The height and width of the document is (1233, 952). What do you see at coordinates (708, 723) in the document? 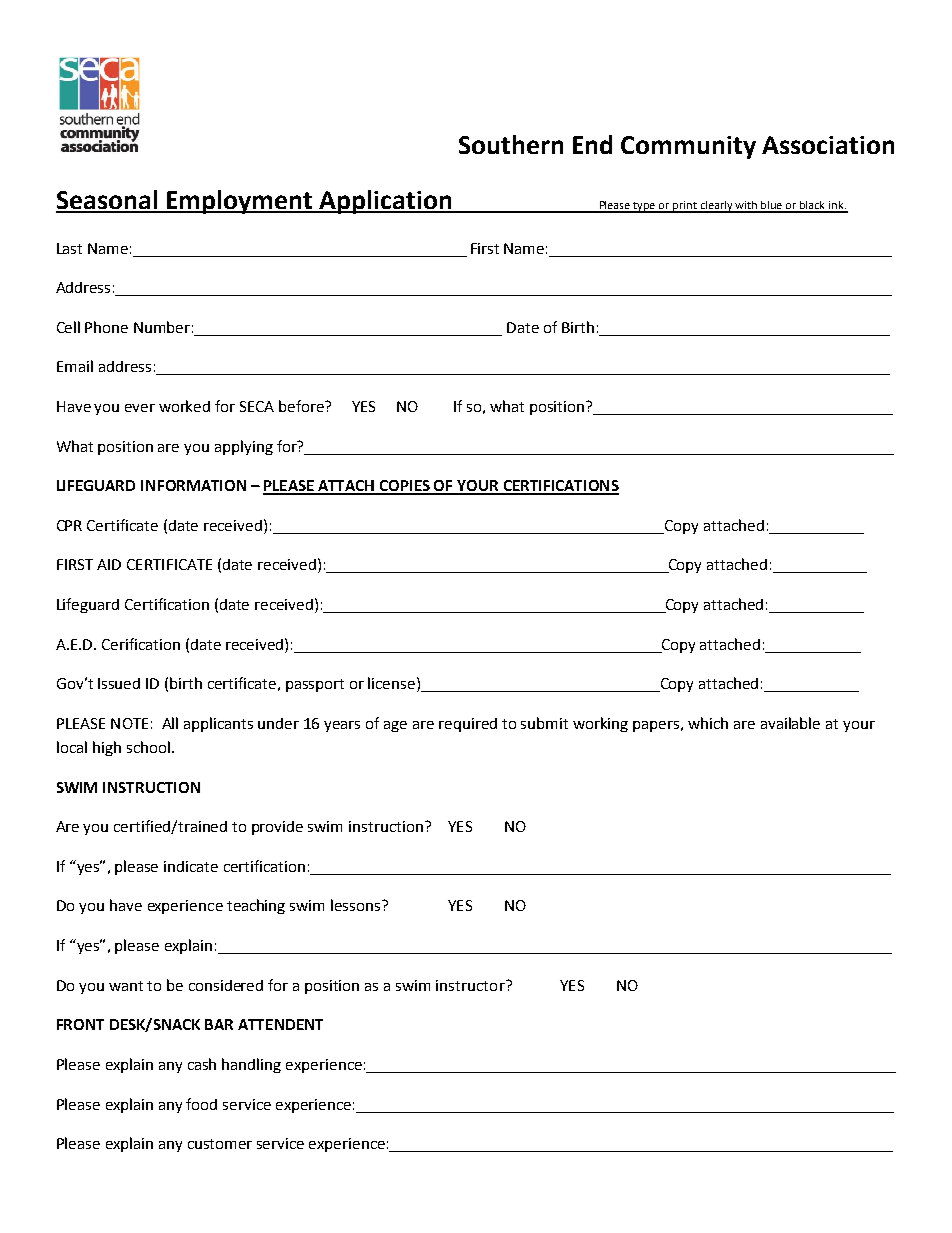
I see `which` at bounding box center [708, 723].
